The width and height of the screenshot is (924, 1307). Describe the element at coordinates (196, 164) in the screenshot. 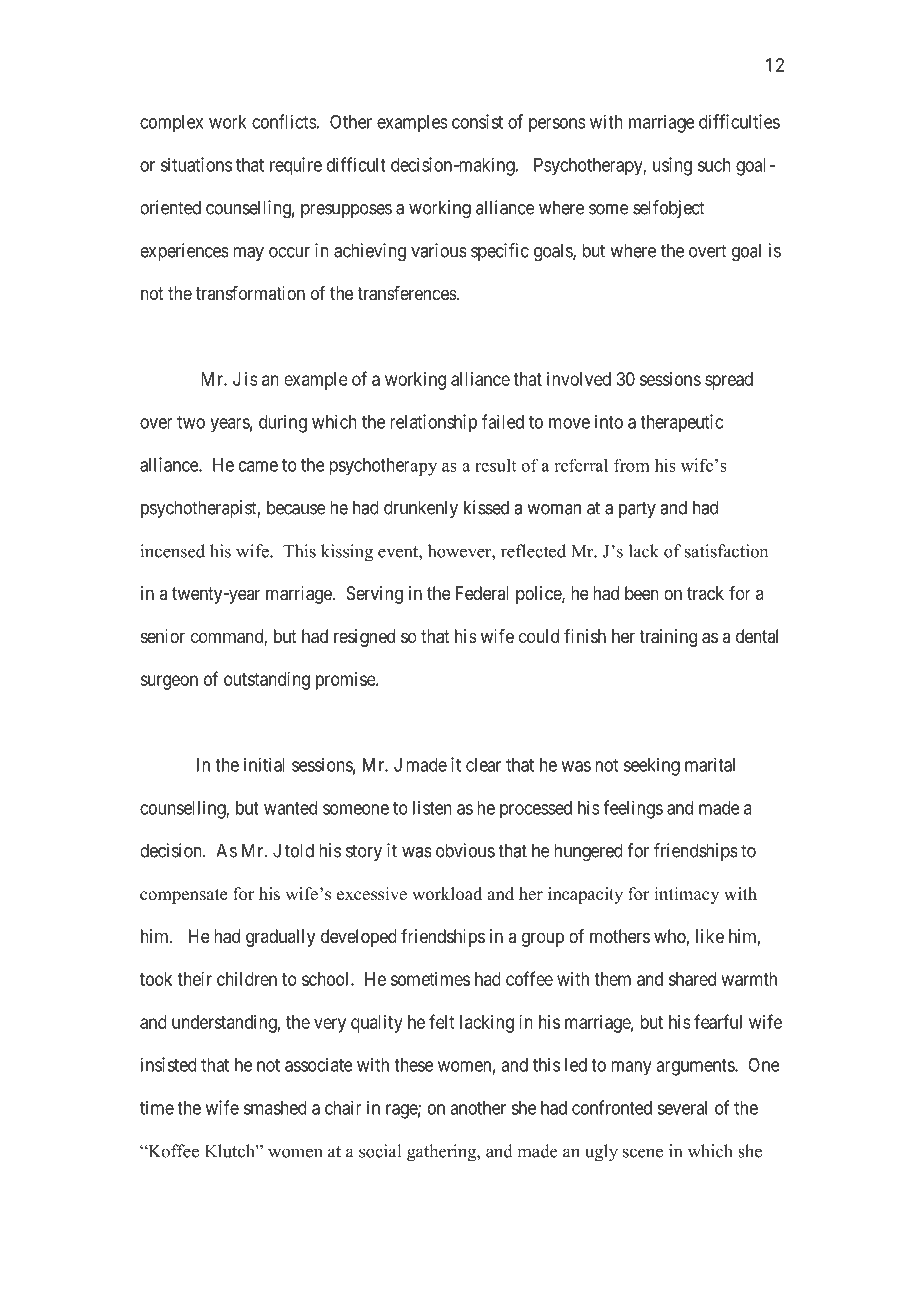

I see `situations` at that location.
